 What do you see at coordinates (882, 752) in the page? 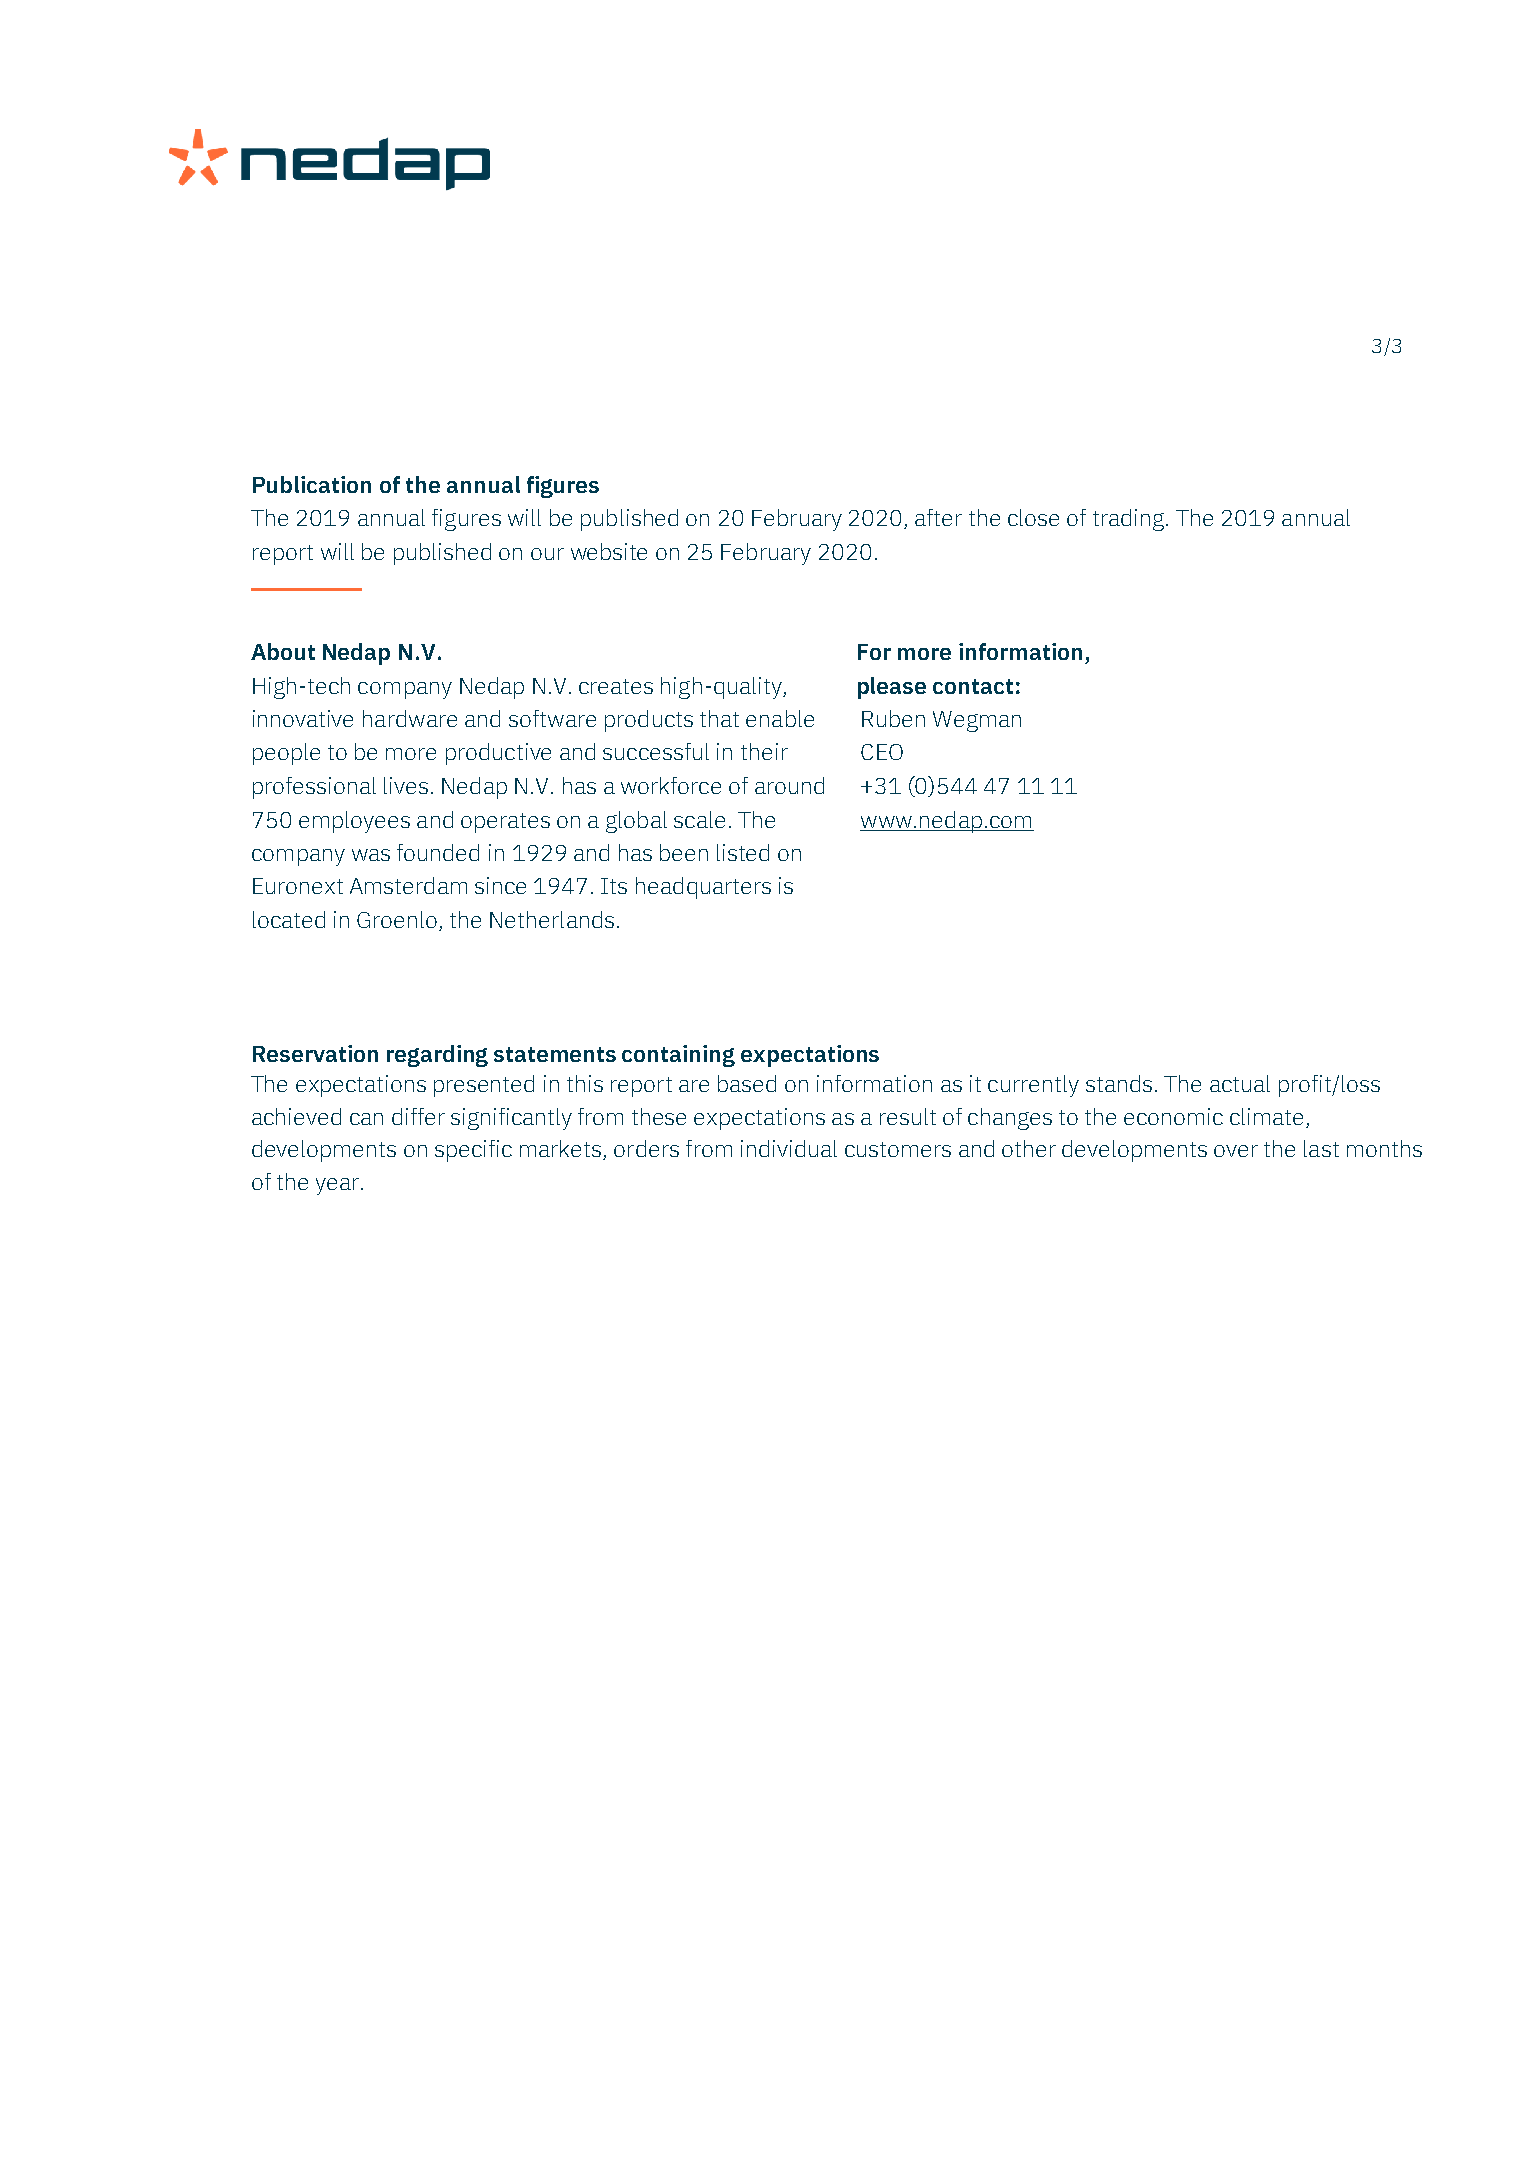
I see `CEO` at bounding box center [882, 752].
